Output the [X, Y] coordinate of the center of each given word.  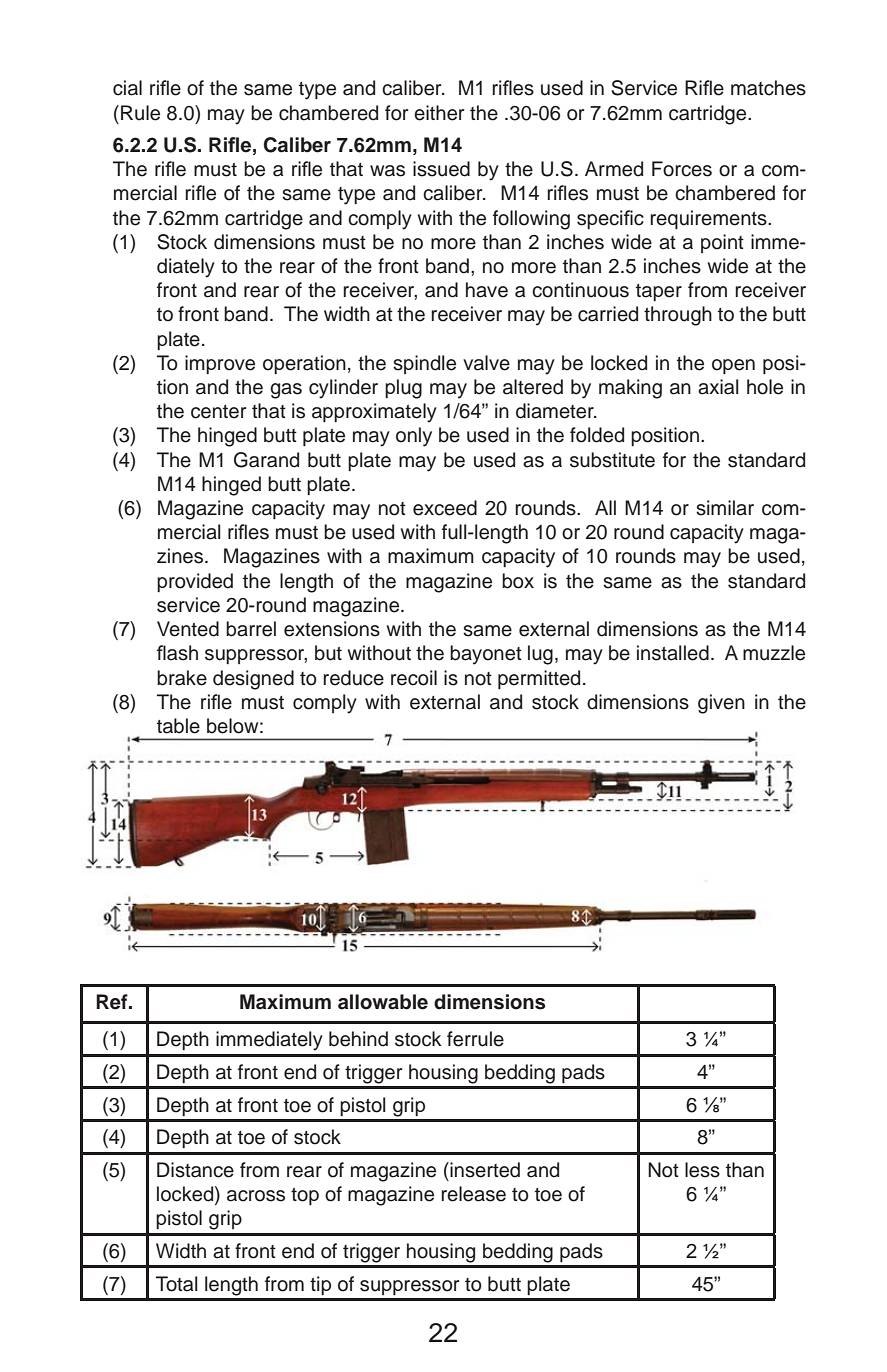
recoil [414, 678]
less [702, 1170]
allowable [383, 1002]
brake [182, 678]
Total [177, 1284]
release [473, 1194]
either [439, 113]
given [721, 704]
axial [718, 387]
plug [403, 389]
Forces [682, 169]
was [387, 171]
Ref [113, 1002]
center [218, 412]
